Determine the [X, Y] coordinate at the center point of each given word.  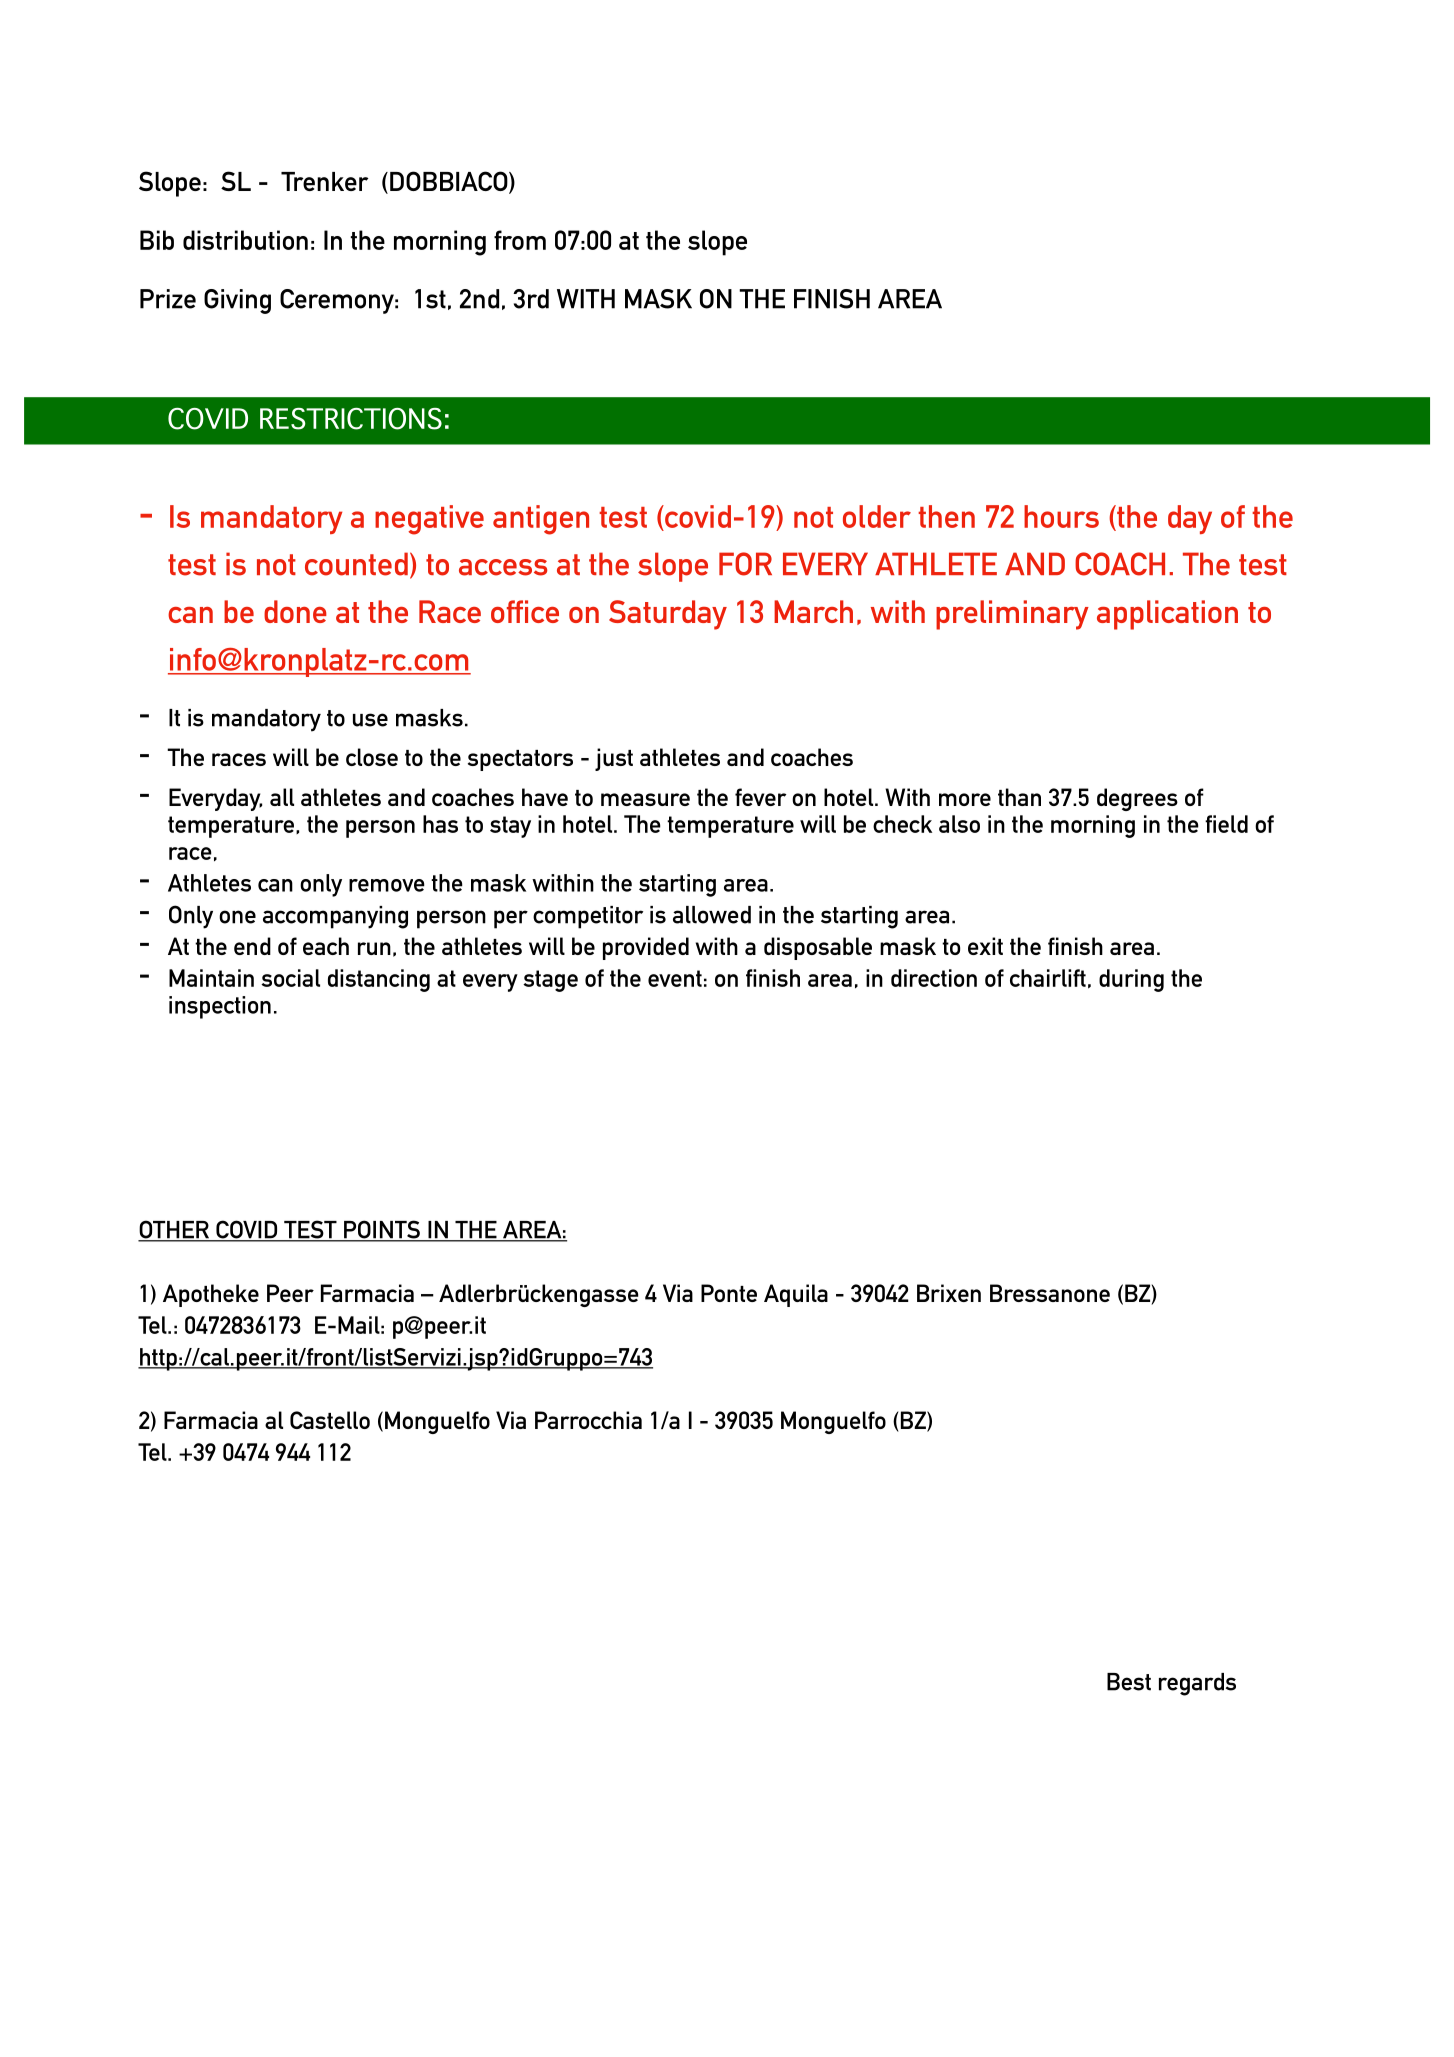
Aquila [796, 1295]
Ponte [729, 1293]
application [1167, 615]
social [290, 978]
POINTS [382, 1230]
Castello [330, 1420]
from [520, 240]
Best [1129, 1682]
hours [1061, 516]
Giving [237, 301]
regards [1197, 1684]
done [295, 611]
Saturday [668, 615]
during [1131, 980]
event [675, 978]
